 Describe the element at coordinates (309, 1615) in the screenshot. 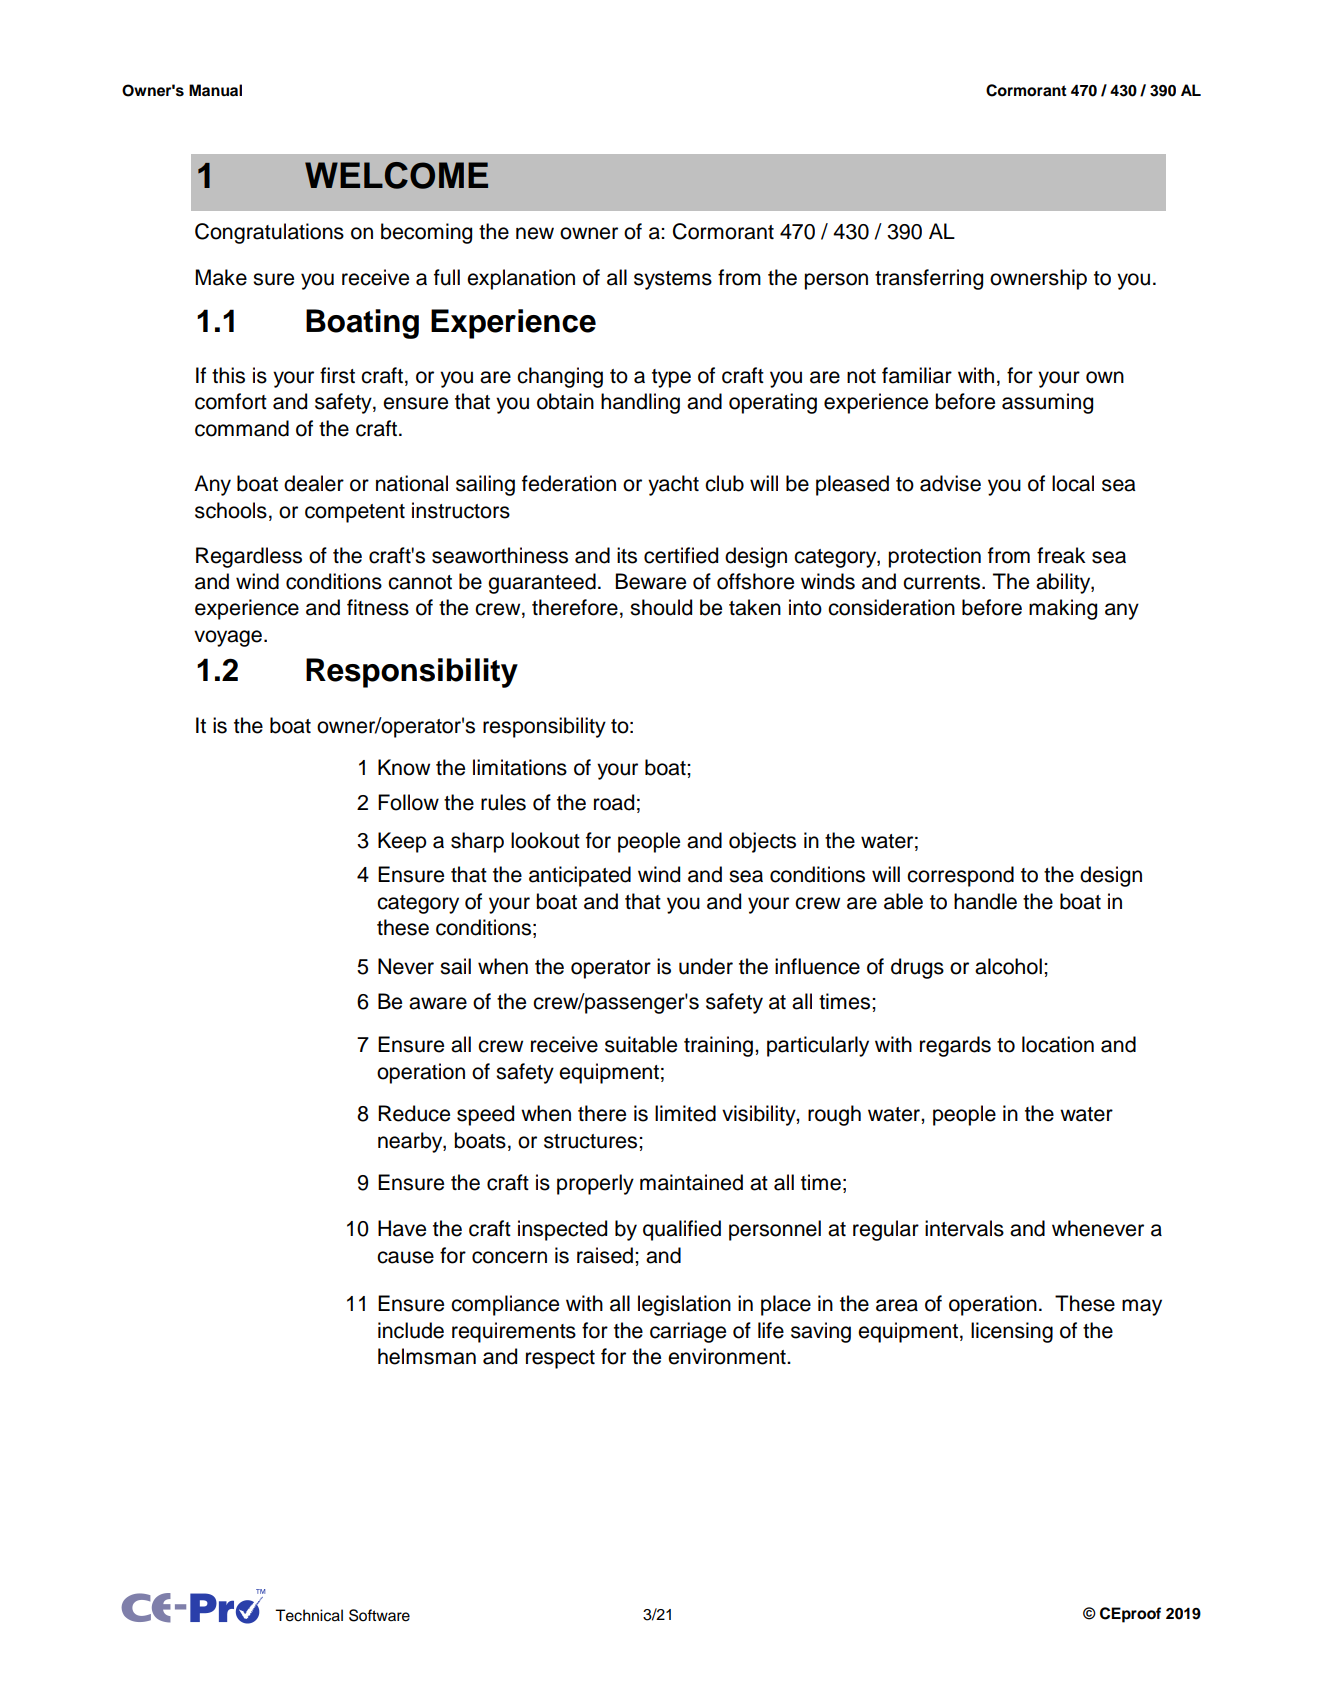

I see `Technical` at that location.
